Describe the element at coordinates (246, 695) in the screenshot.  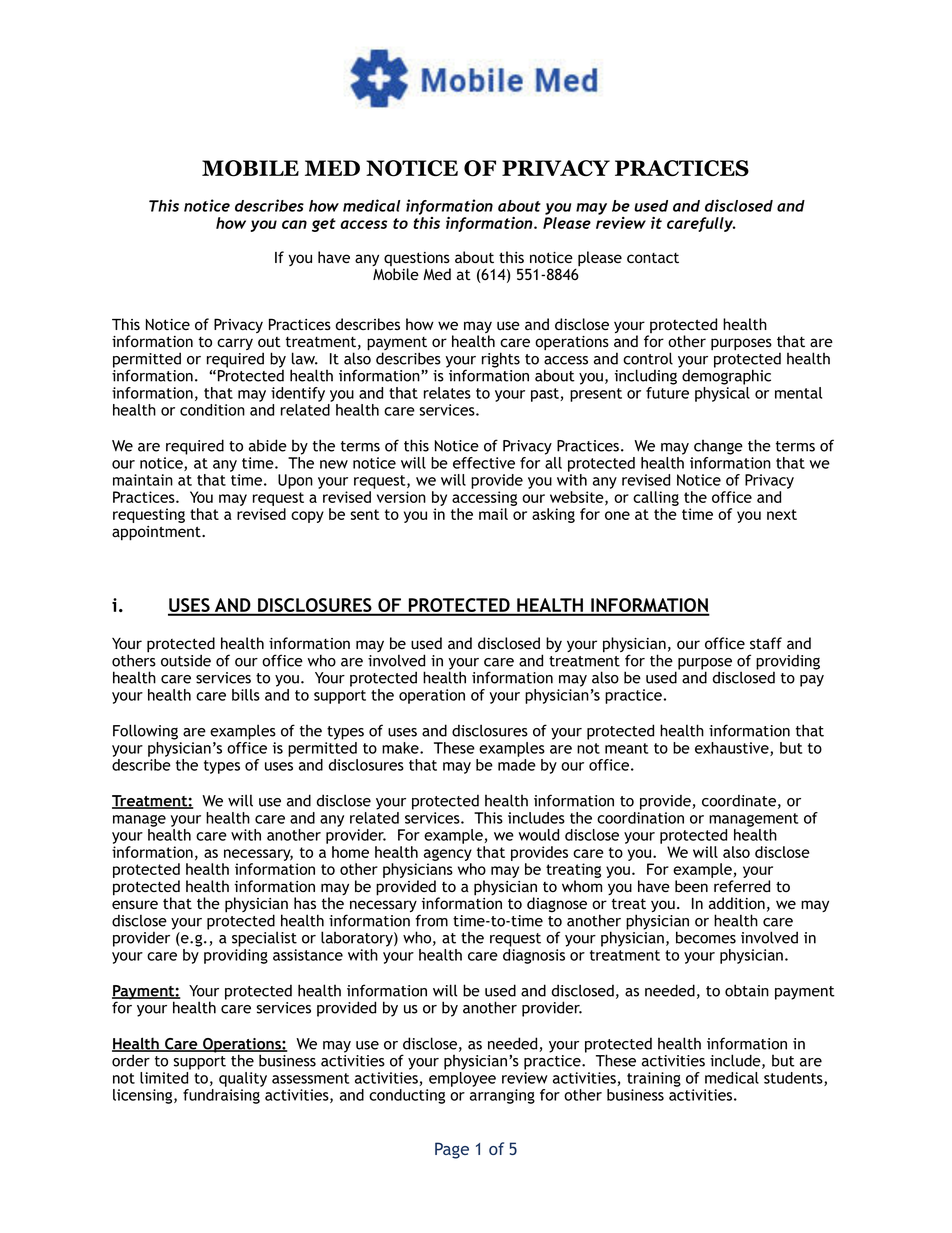
I see `bills` at that location.
